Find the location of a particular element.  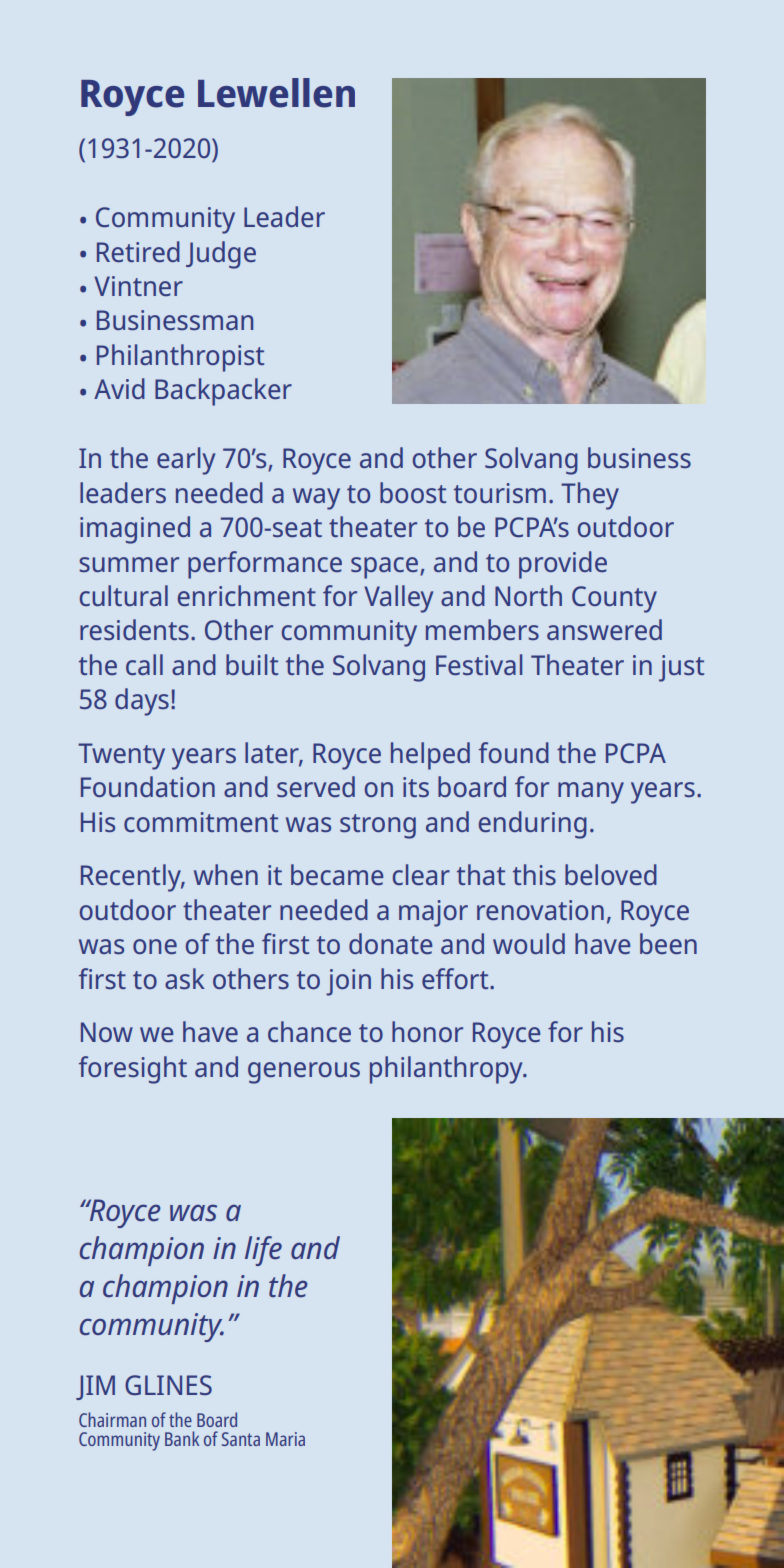

answered is located at coordinates (604, 629).
